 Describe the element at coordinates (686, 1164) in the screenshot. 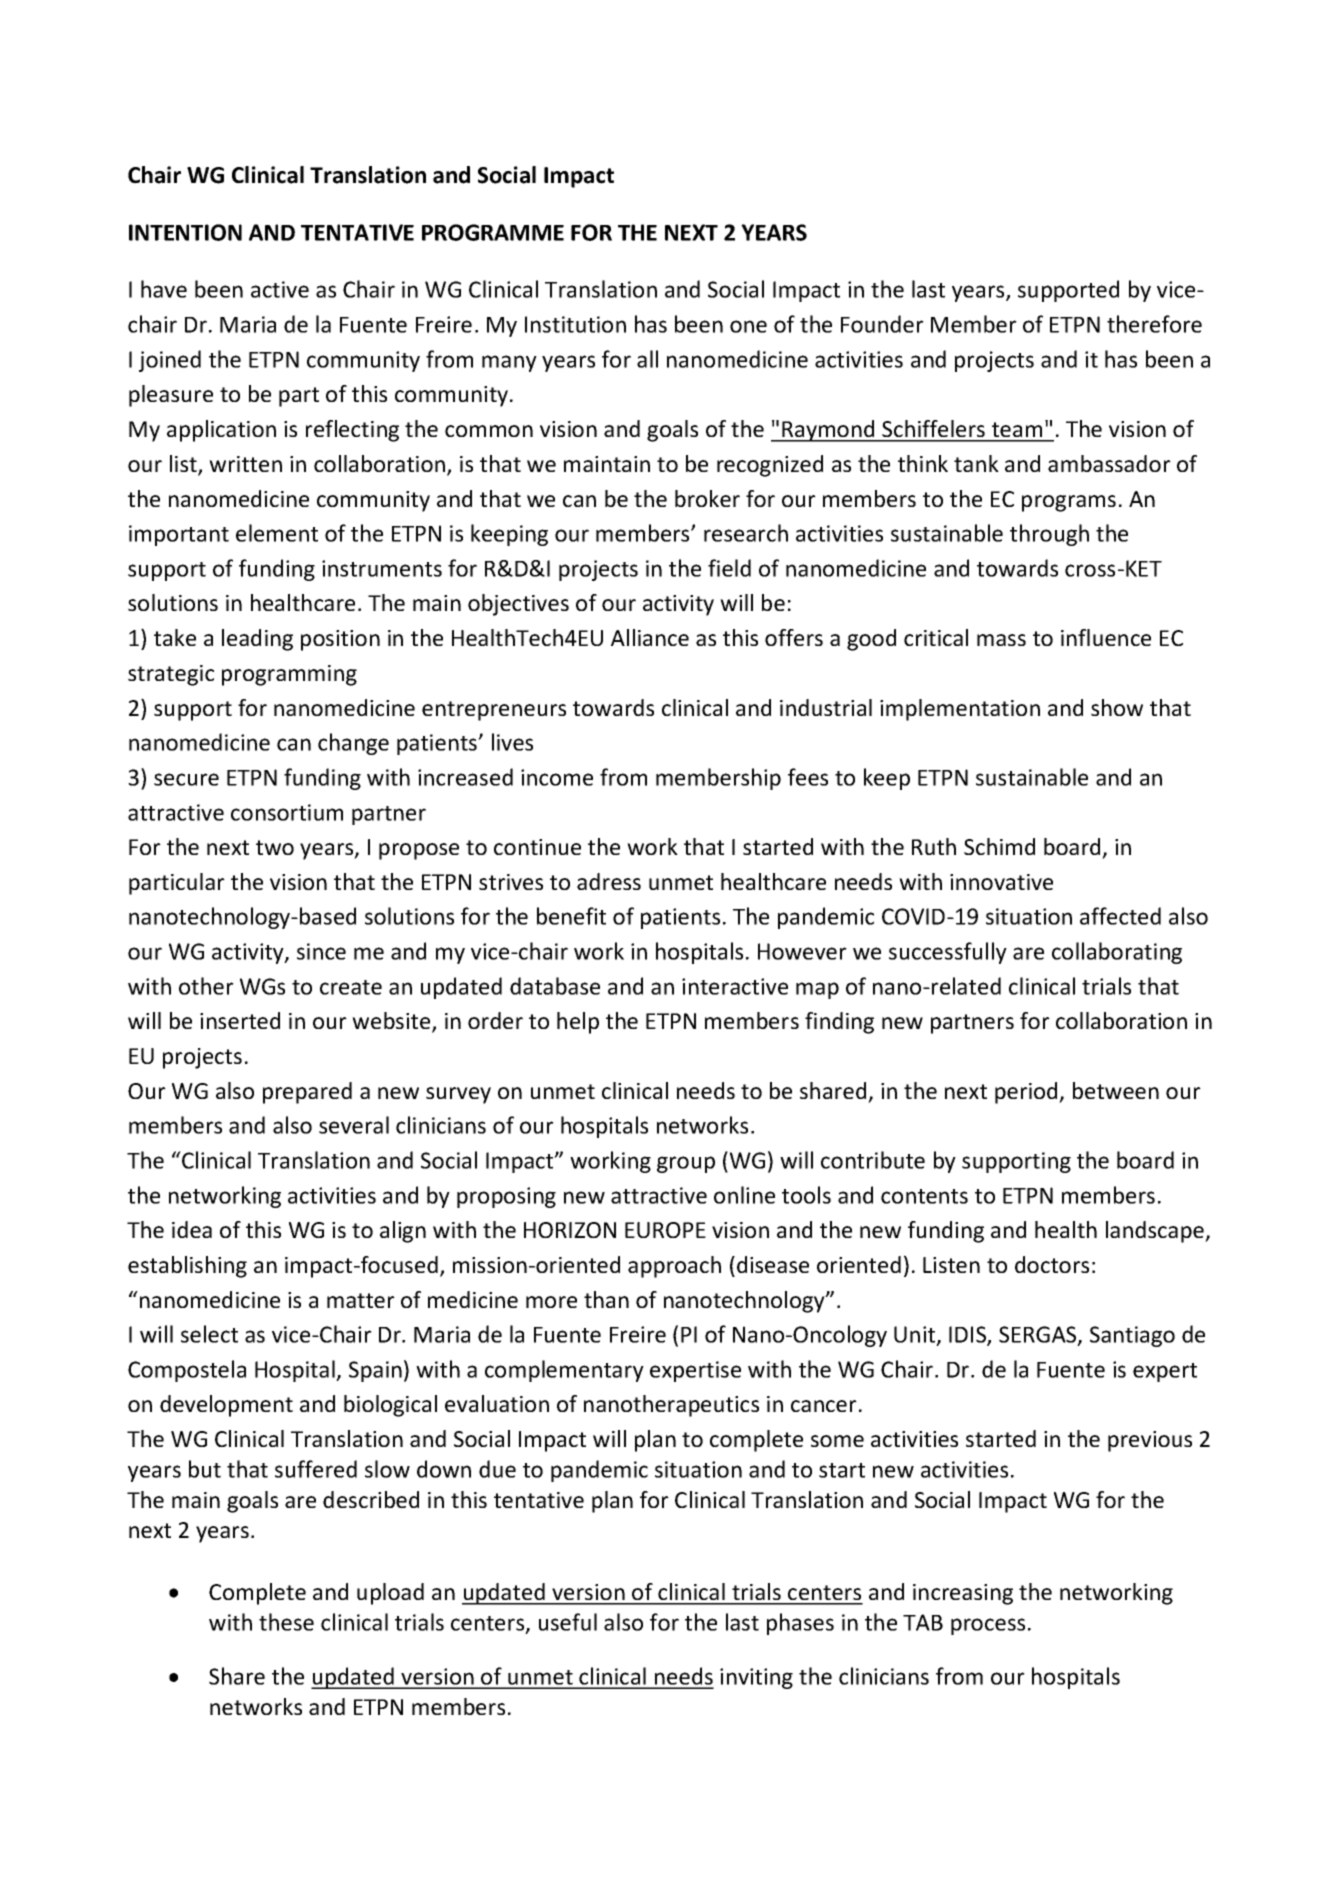

I see `group` at that location.
